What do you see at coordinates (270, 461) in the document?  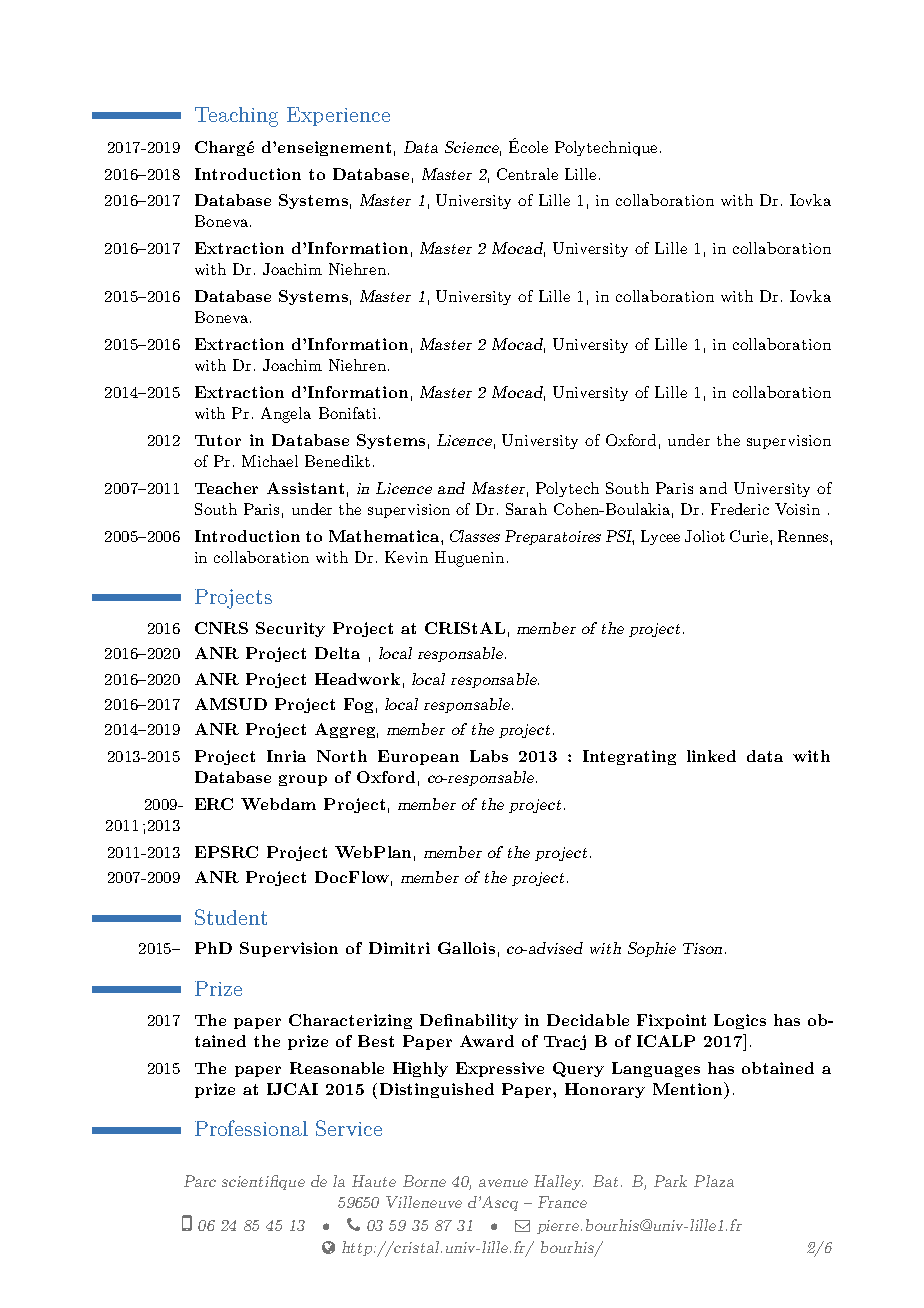 I see `Michael` at bounding box center [270, 461].
